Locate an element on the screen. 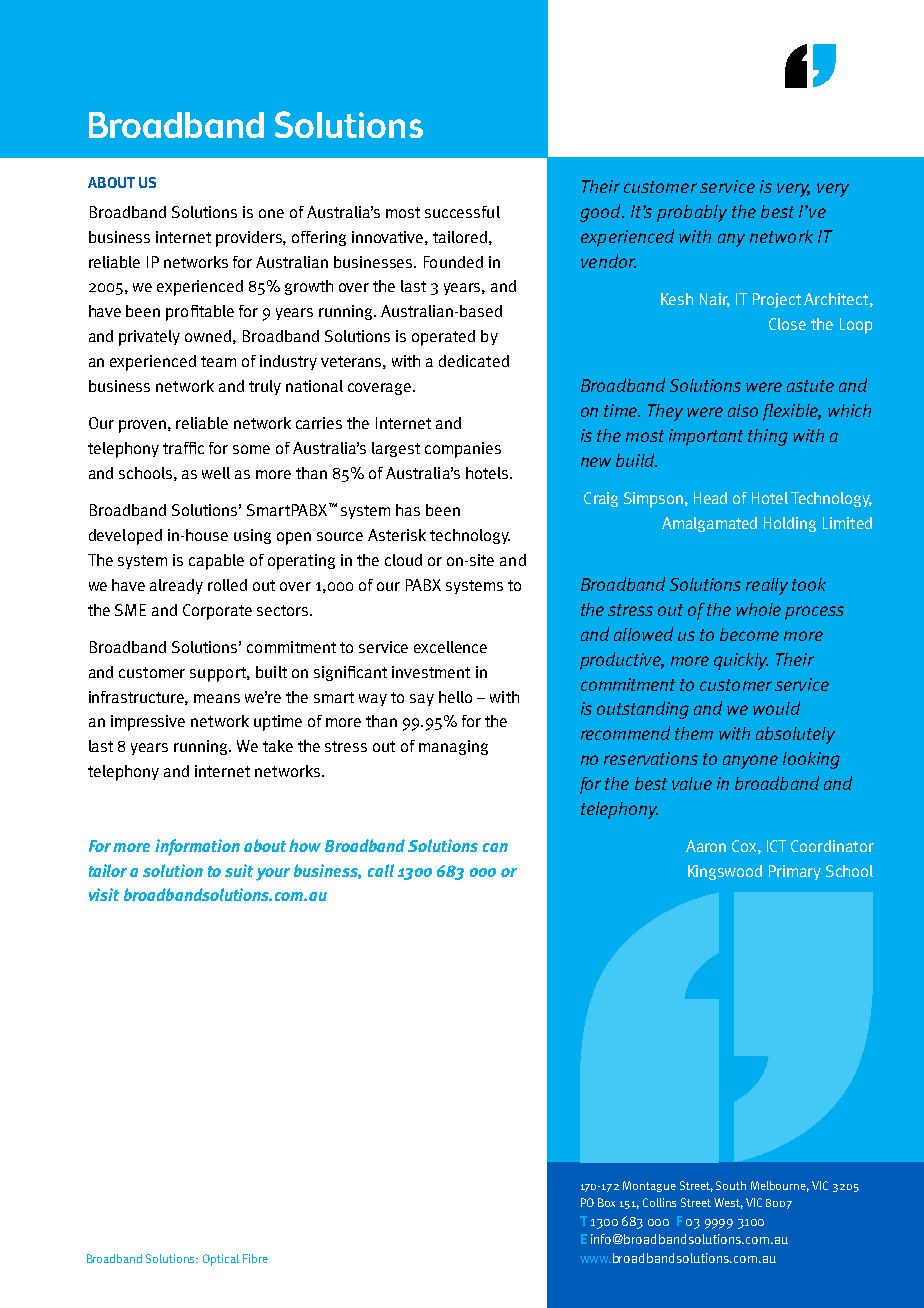  impressive is located at coordinates (148, 723).
